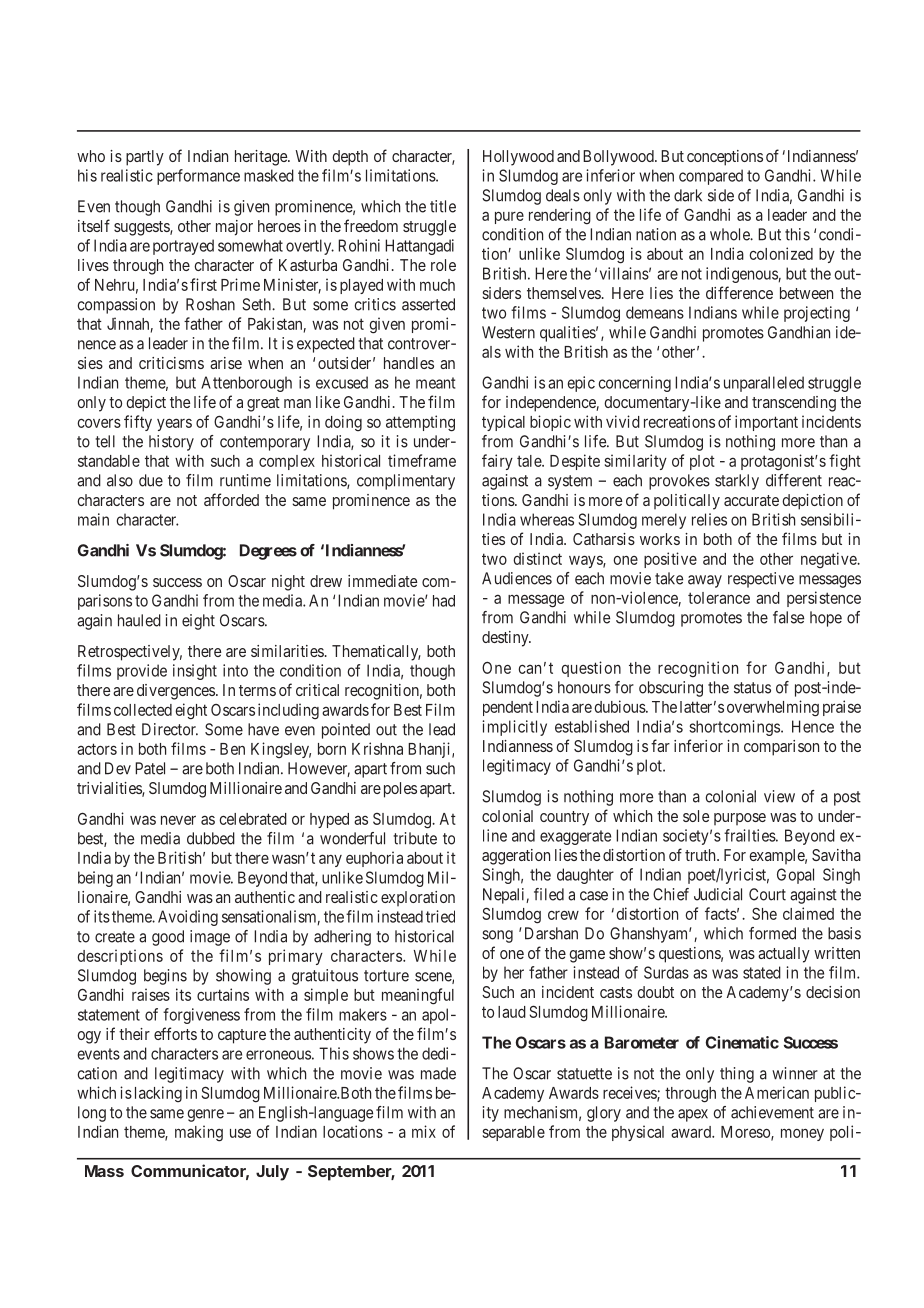 This screenshot has width=924, height=1308. I want to click on insight, so click(195, 672).
